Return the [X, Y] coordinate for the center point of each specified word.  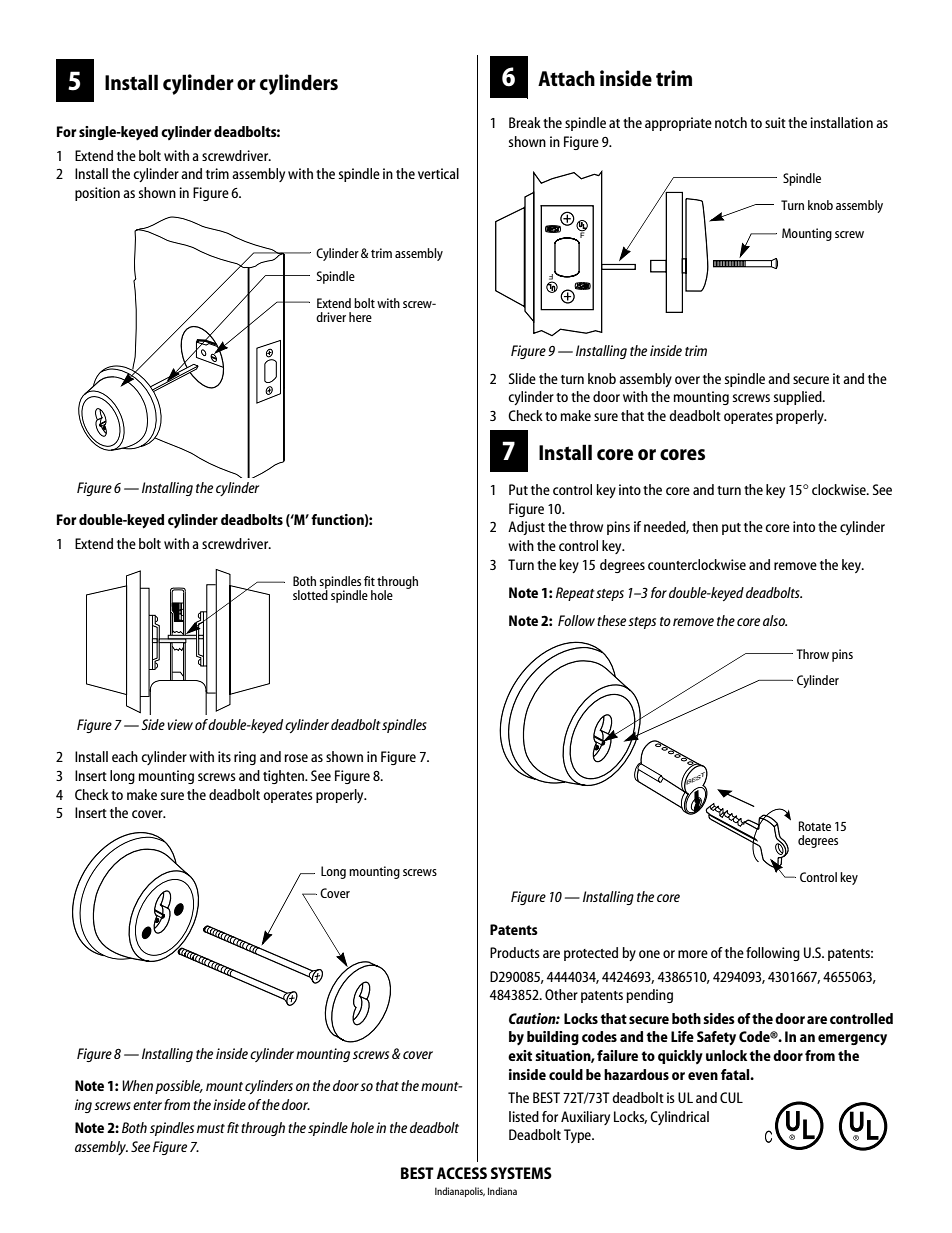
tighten [285, 777]
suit [775, 122]
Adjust [526, 528]
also [775, 620]
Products [515, 952]
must [211, 1128]
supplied [799, 398]
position [97, 194]
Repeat [575, 594]
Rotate [815, 826]
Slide [522, 378]
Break [525, 122]
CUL [731, 1097]
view [180, 724]
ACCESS [462, 1173]
